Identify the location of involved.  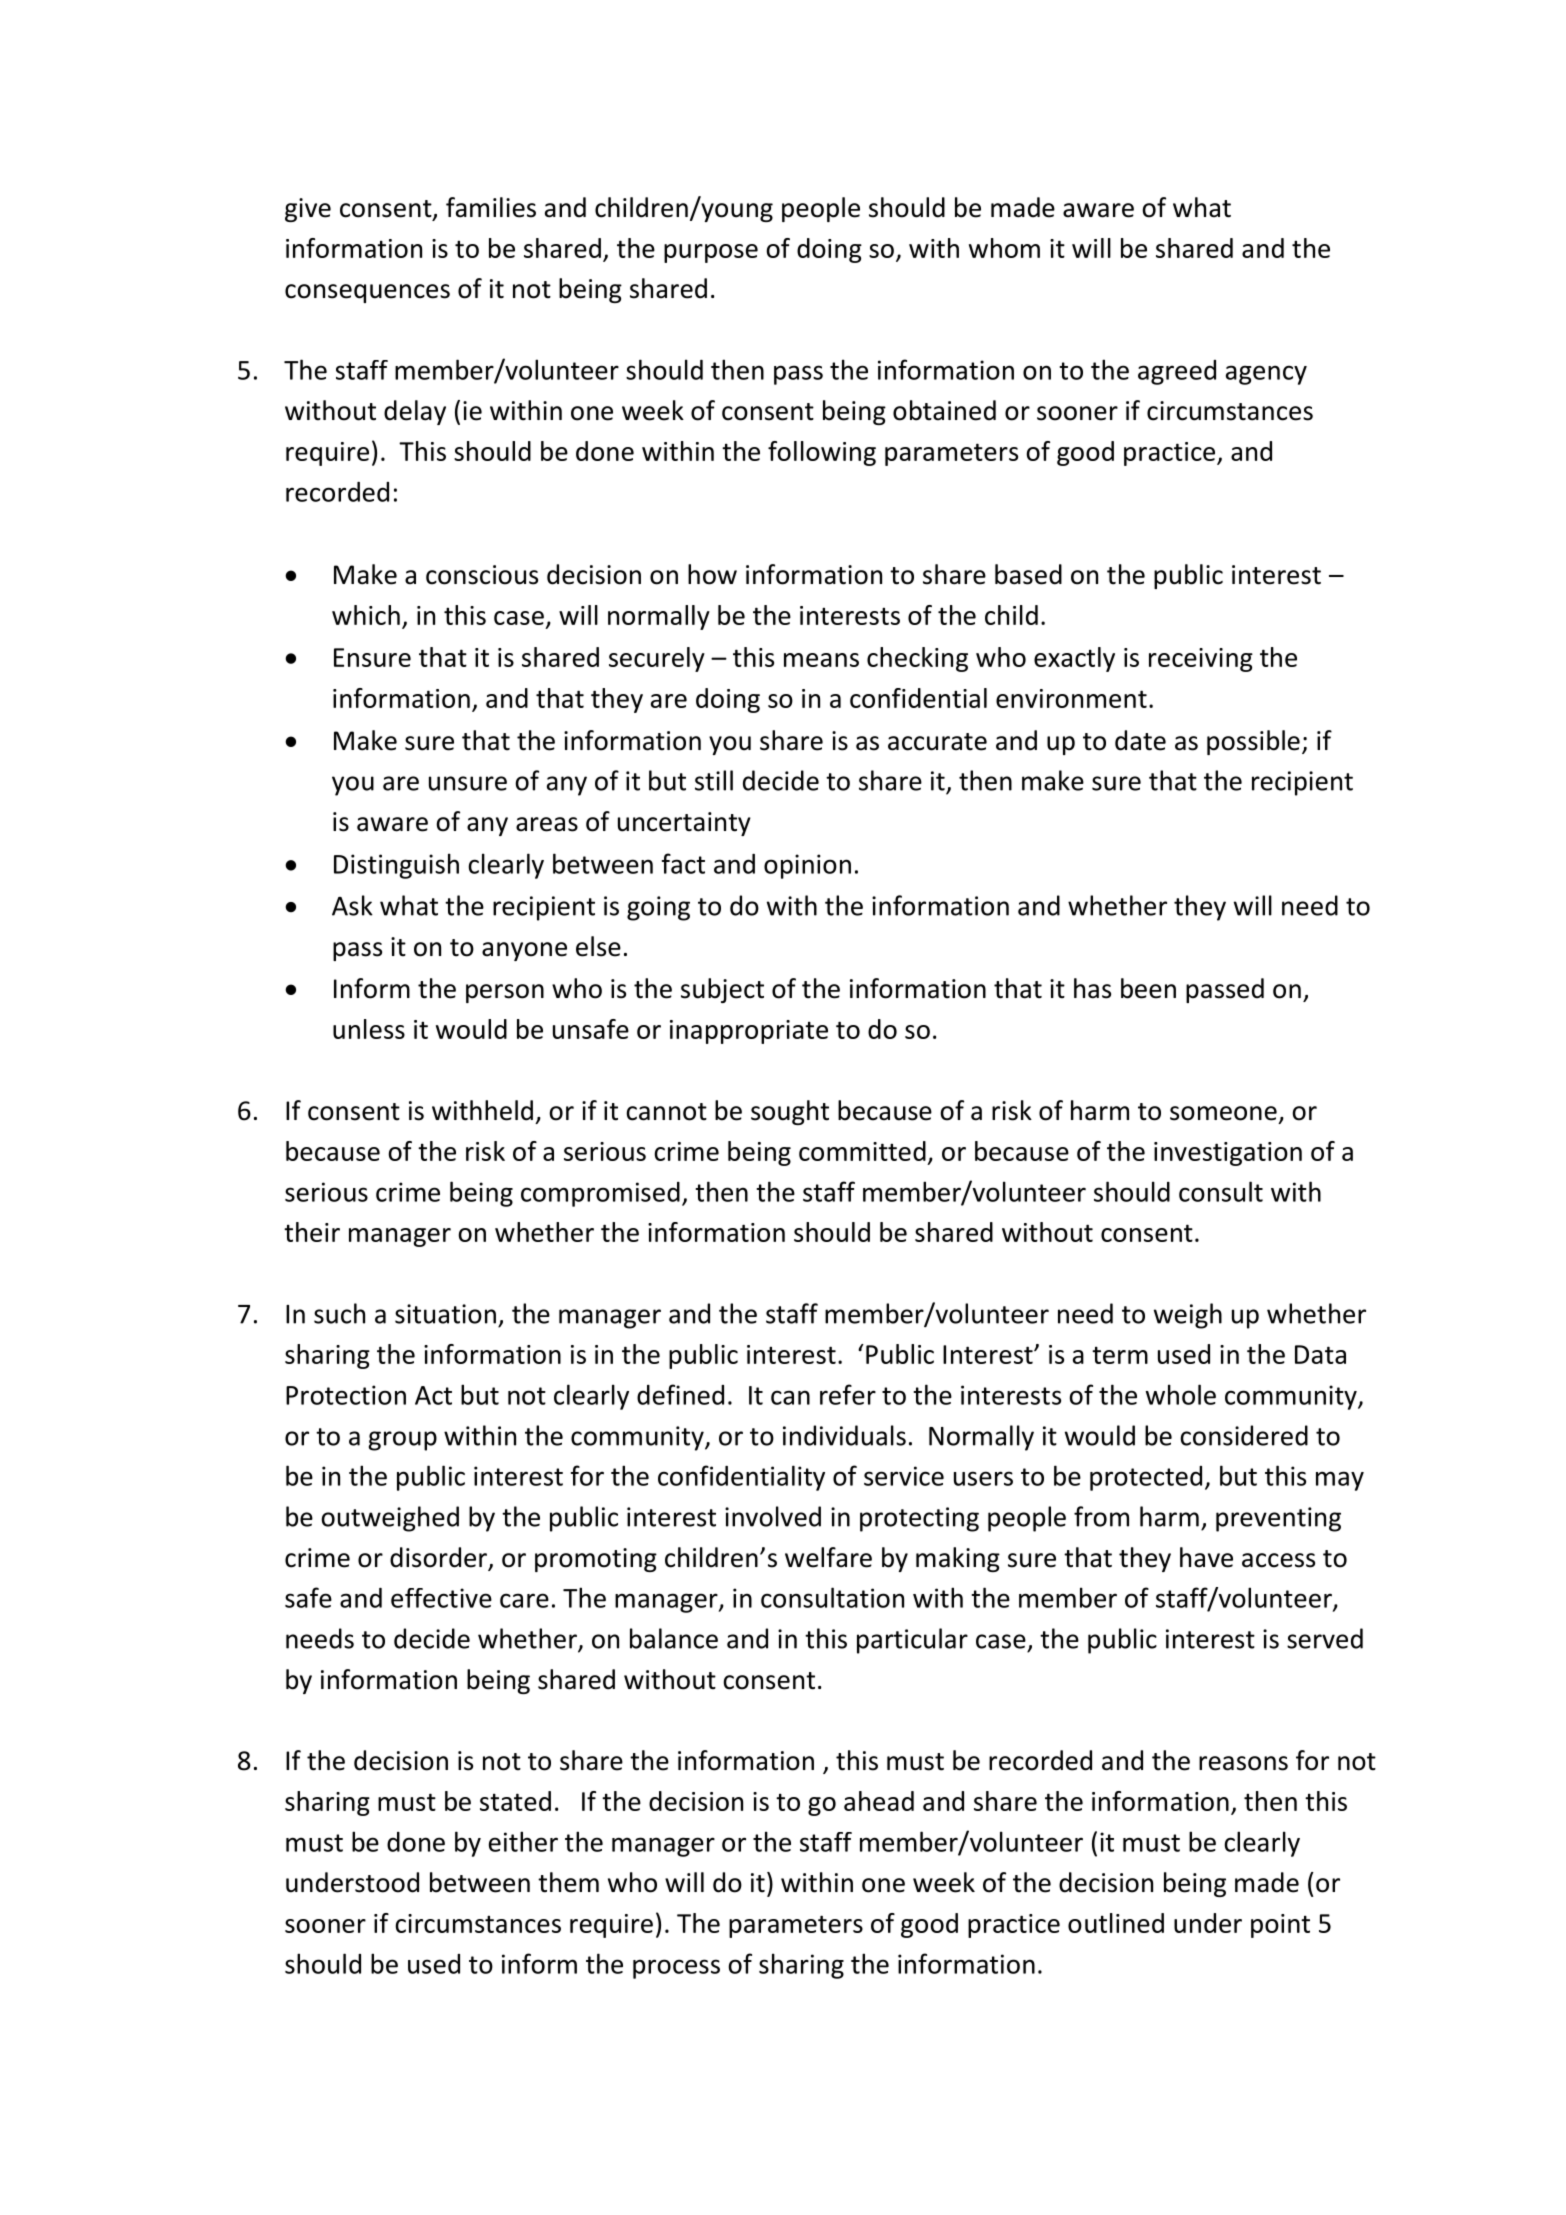
(773, 1516).
